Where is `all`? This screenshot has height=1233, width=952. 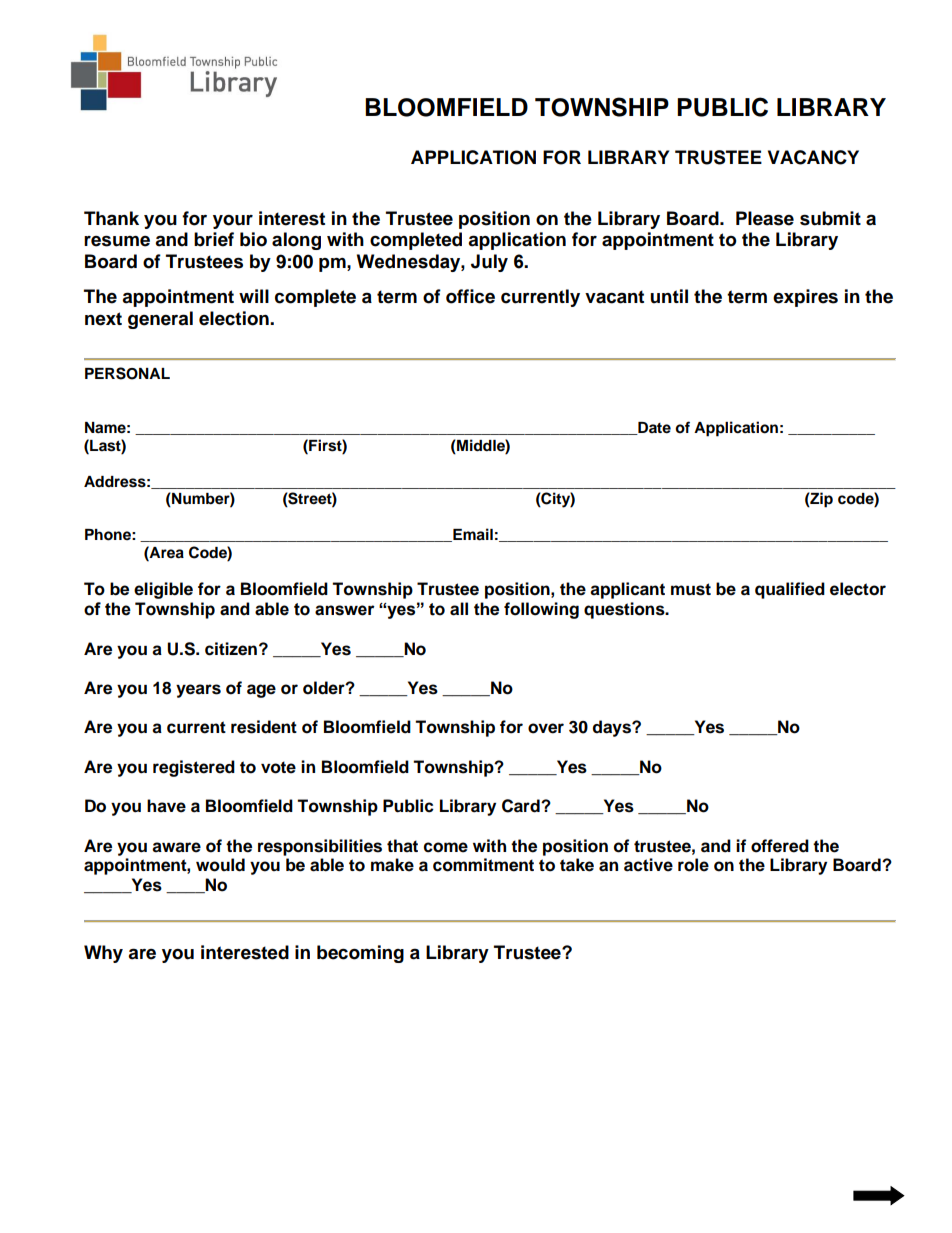
all is located at coordinates (459, 609).
